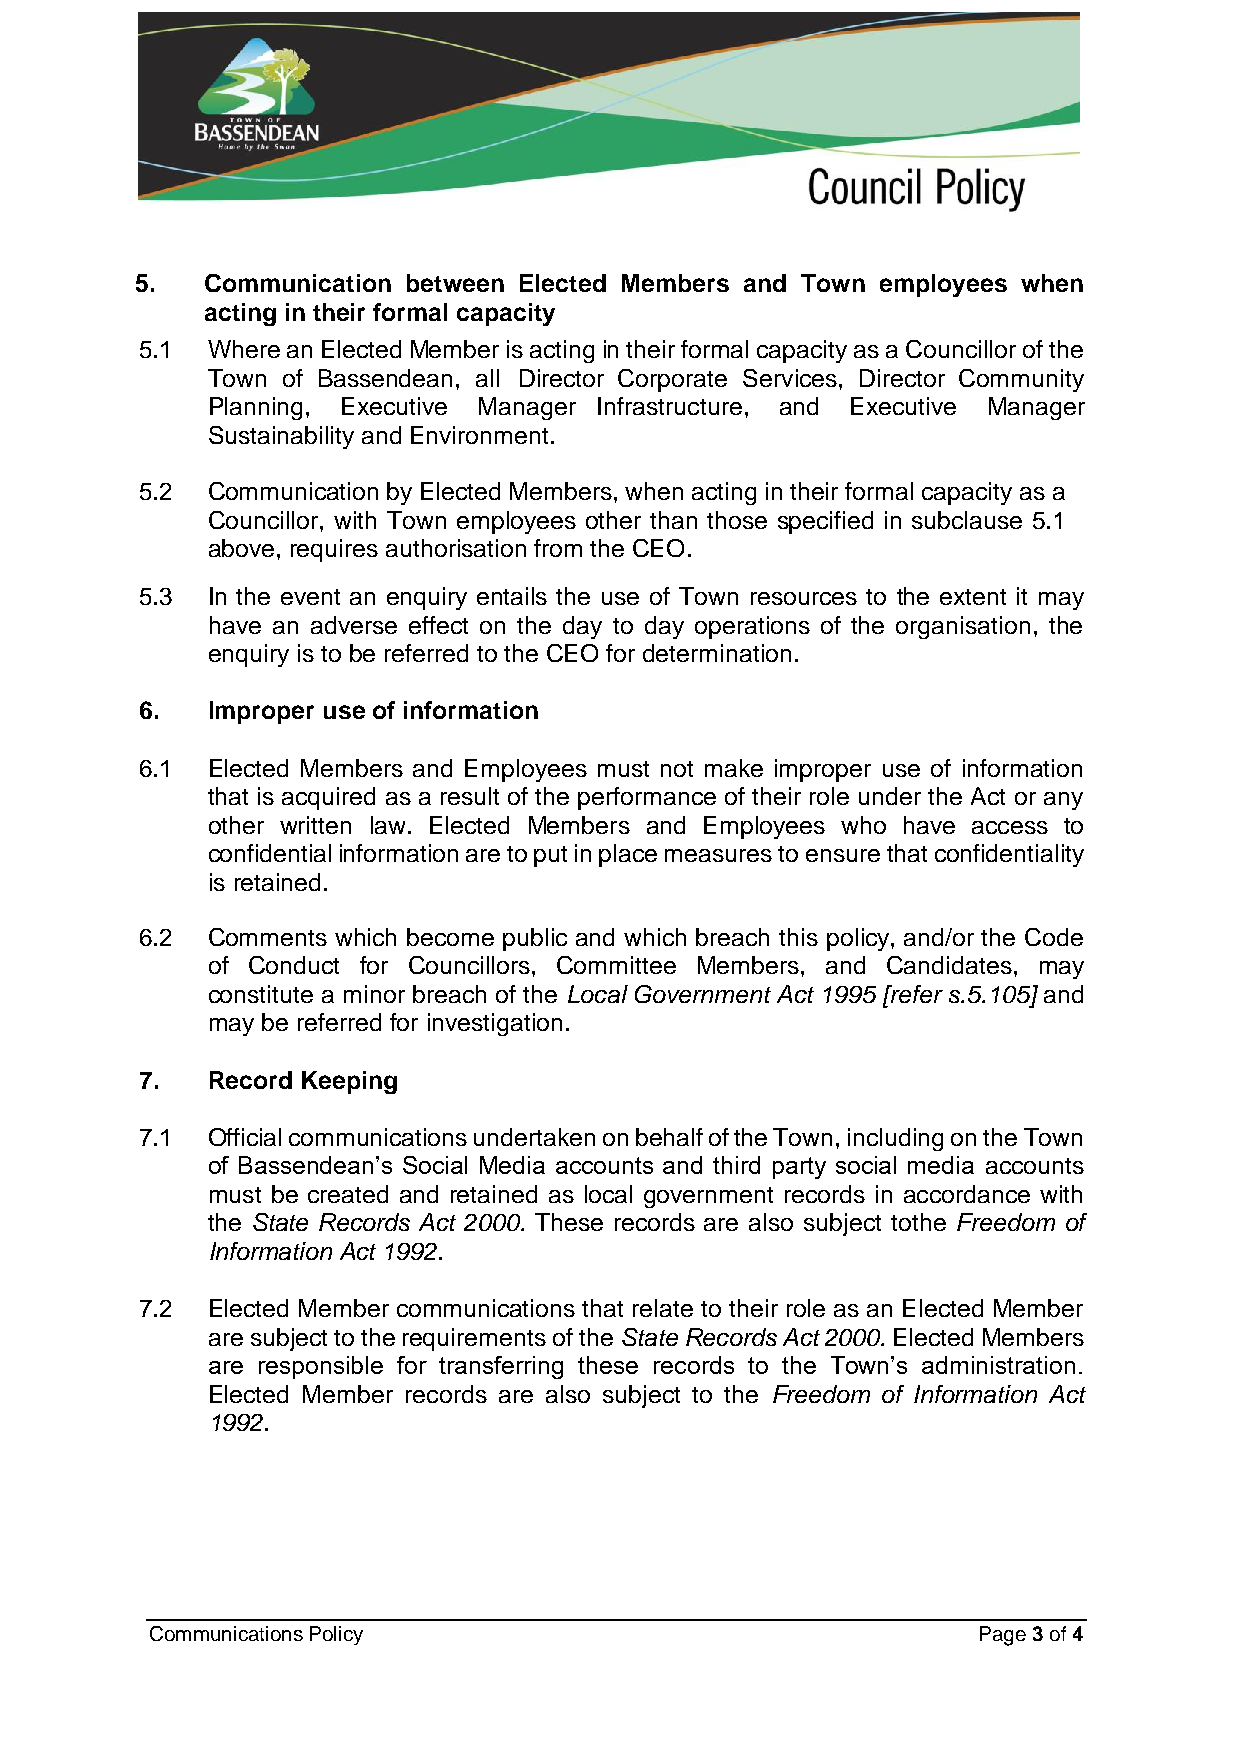 Image resolution: width=1233 pixels, height=1743 pixels. What do you see at coordinates (1010, 827) in the page?
I see `access` at bounding box center [1010, 827].
